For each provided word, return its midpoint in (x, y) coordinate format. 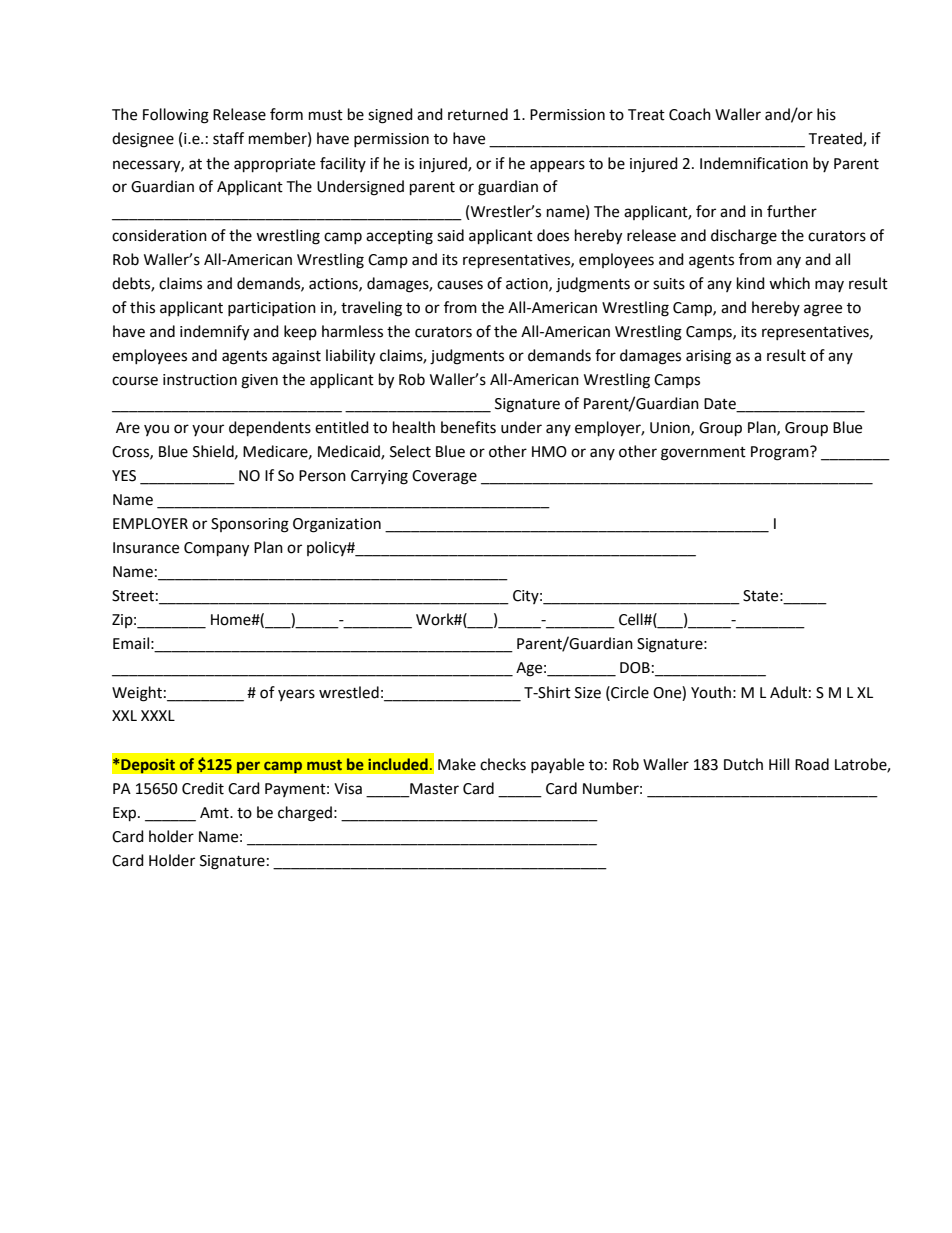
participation (272, 309)
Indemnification (754, 163)
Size (588, 693)
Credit (203, 788)
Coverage (444, 477)
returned (478, 114)
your (208, 430)
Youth (711, 692)
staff (228, 138)
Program (781, 453)
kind (751, 283)
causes (460, 285)
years (296, 695)
